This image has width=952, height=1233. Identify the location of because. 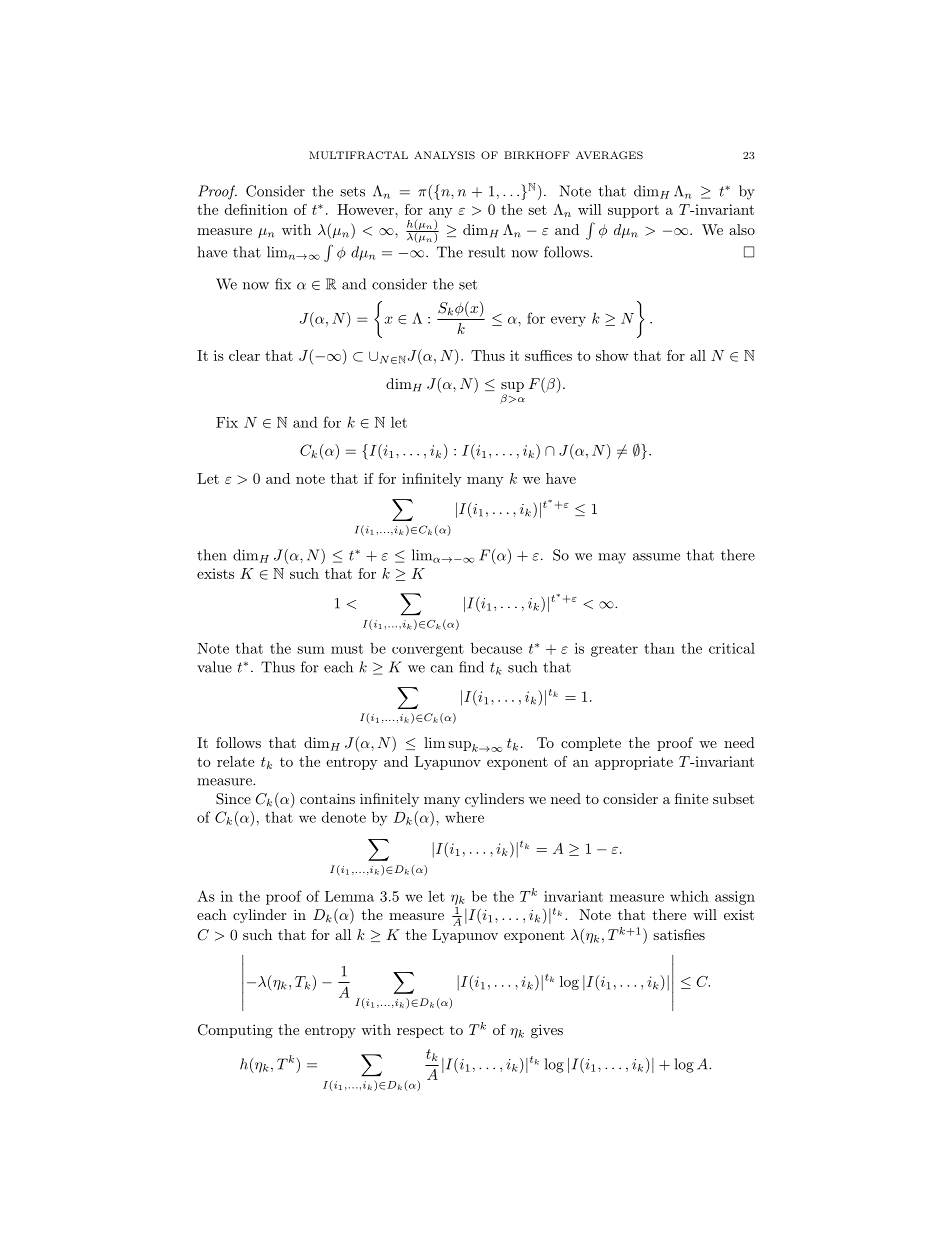
(496, 648).
